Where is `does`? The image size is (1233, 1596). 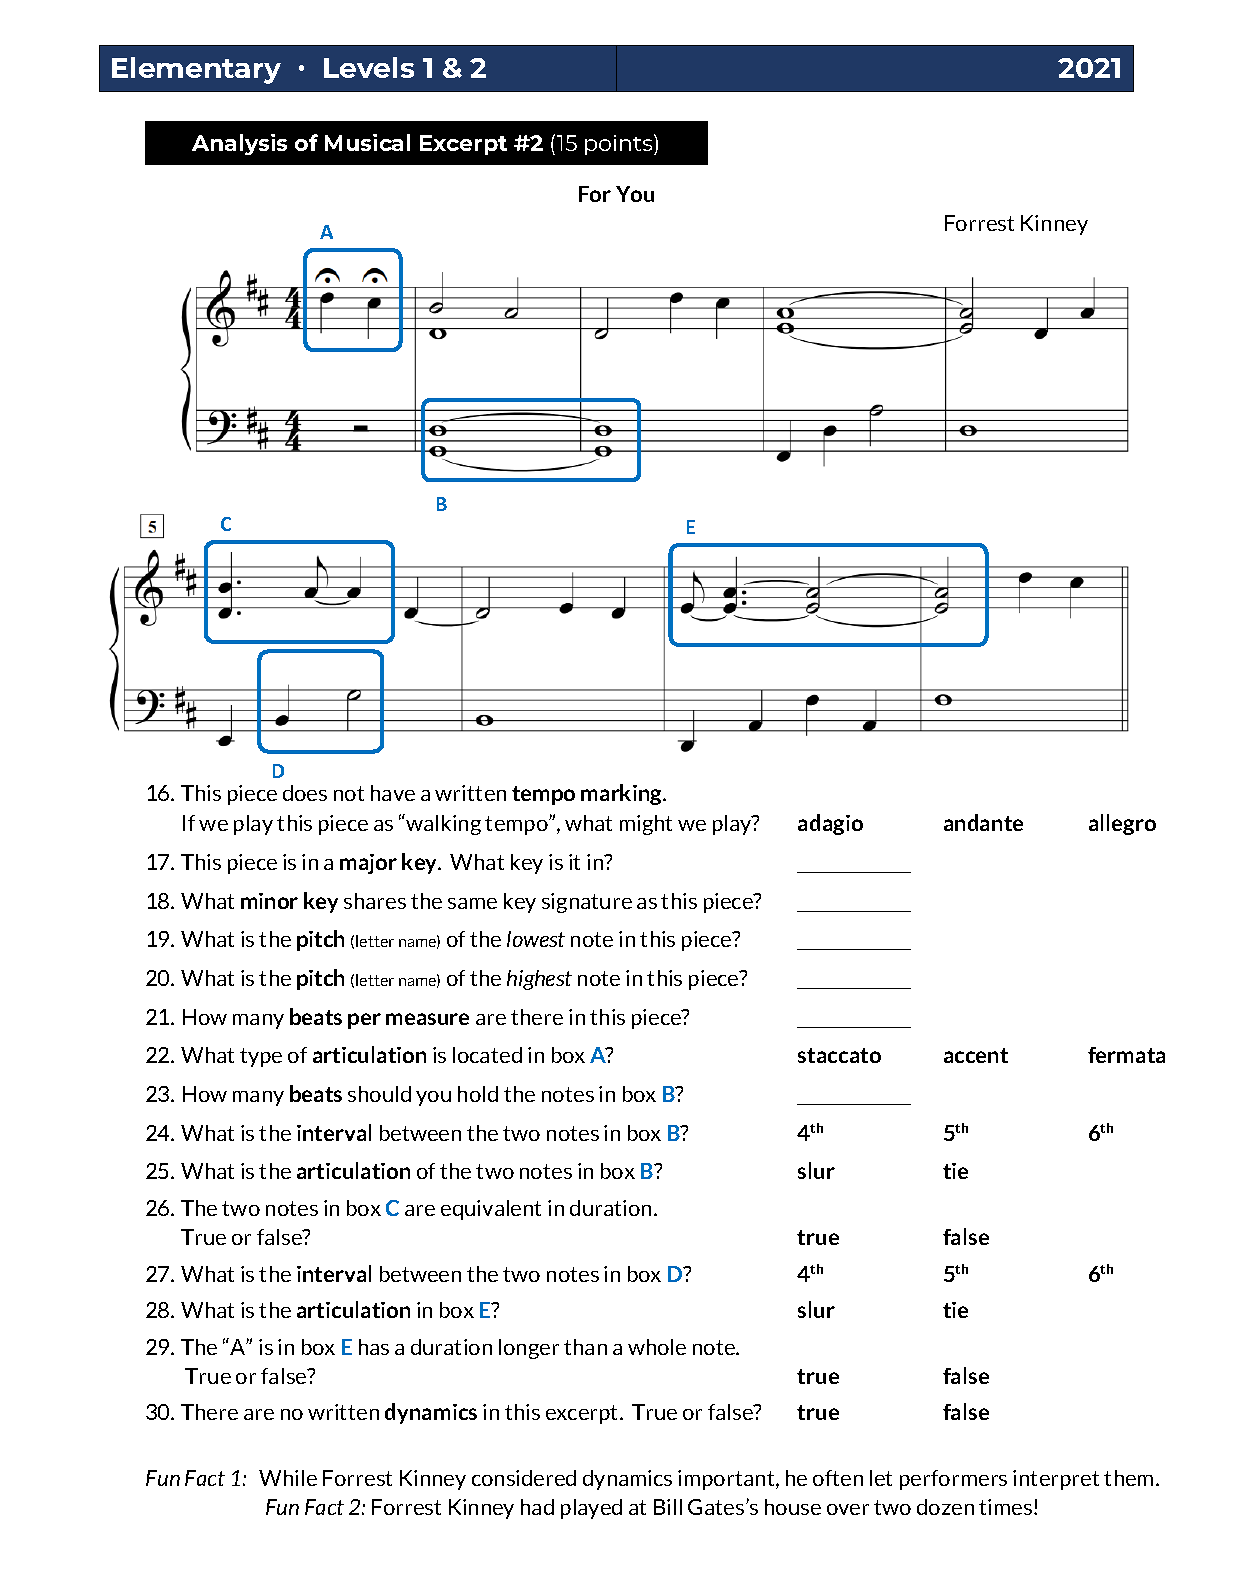
does is located at coordinates (305, 793).
